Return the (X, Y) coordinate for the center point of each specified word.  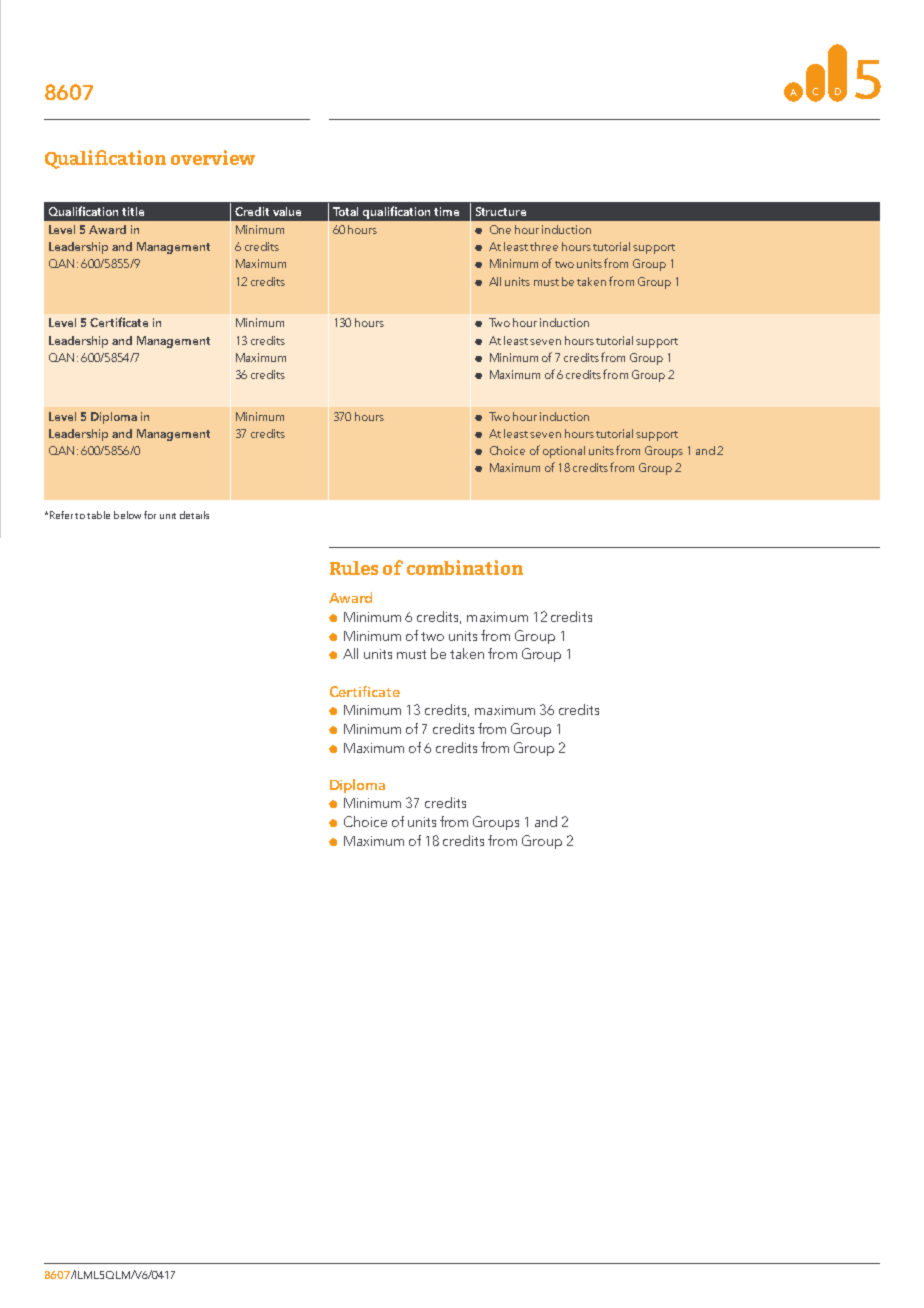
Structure (501, 211)
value (287, 211)
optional (564, 452)
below (127, 515)
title (133, 211)
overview (213, 157)
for (150, 515)
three (544, 246)
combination (465, 567)
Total (345, 211)
